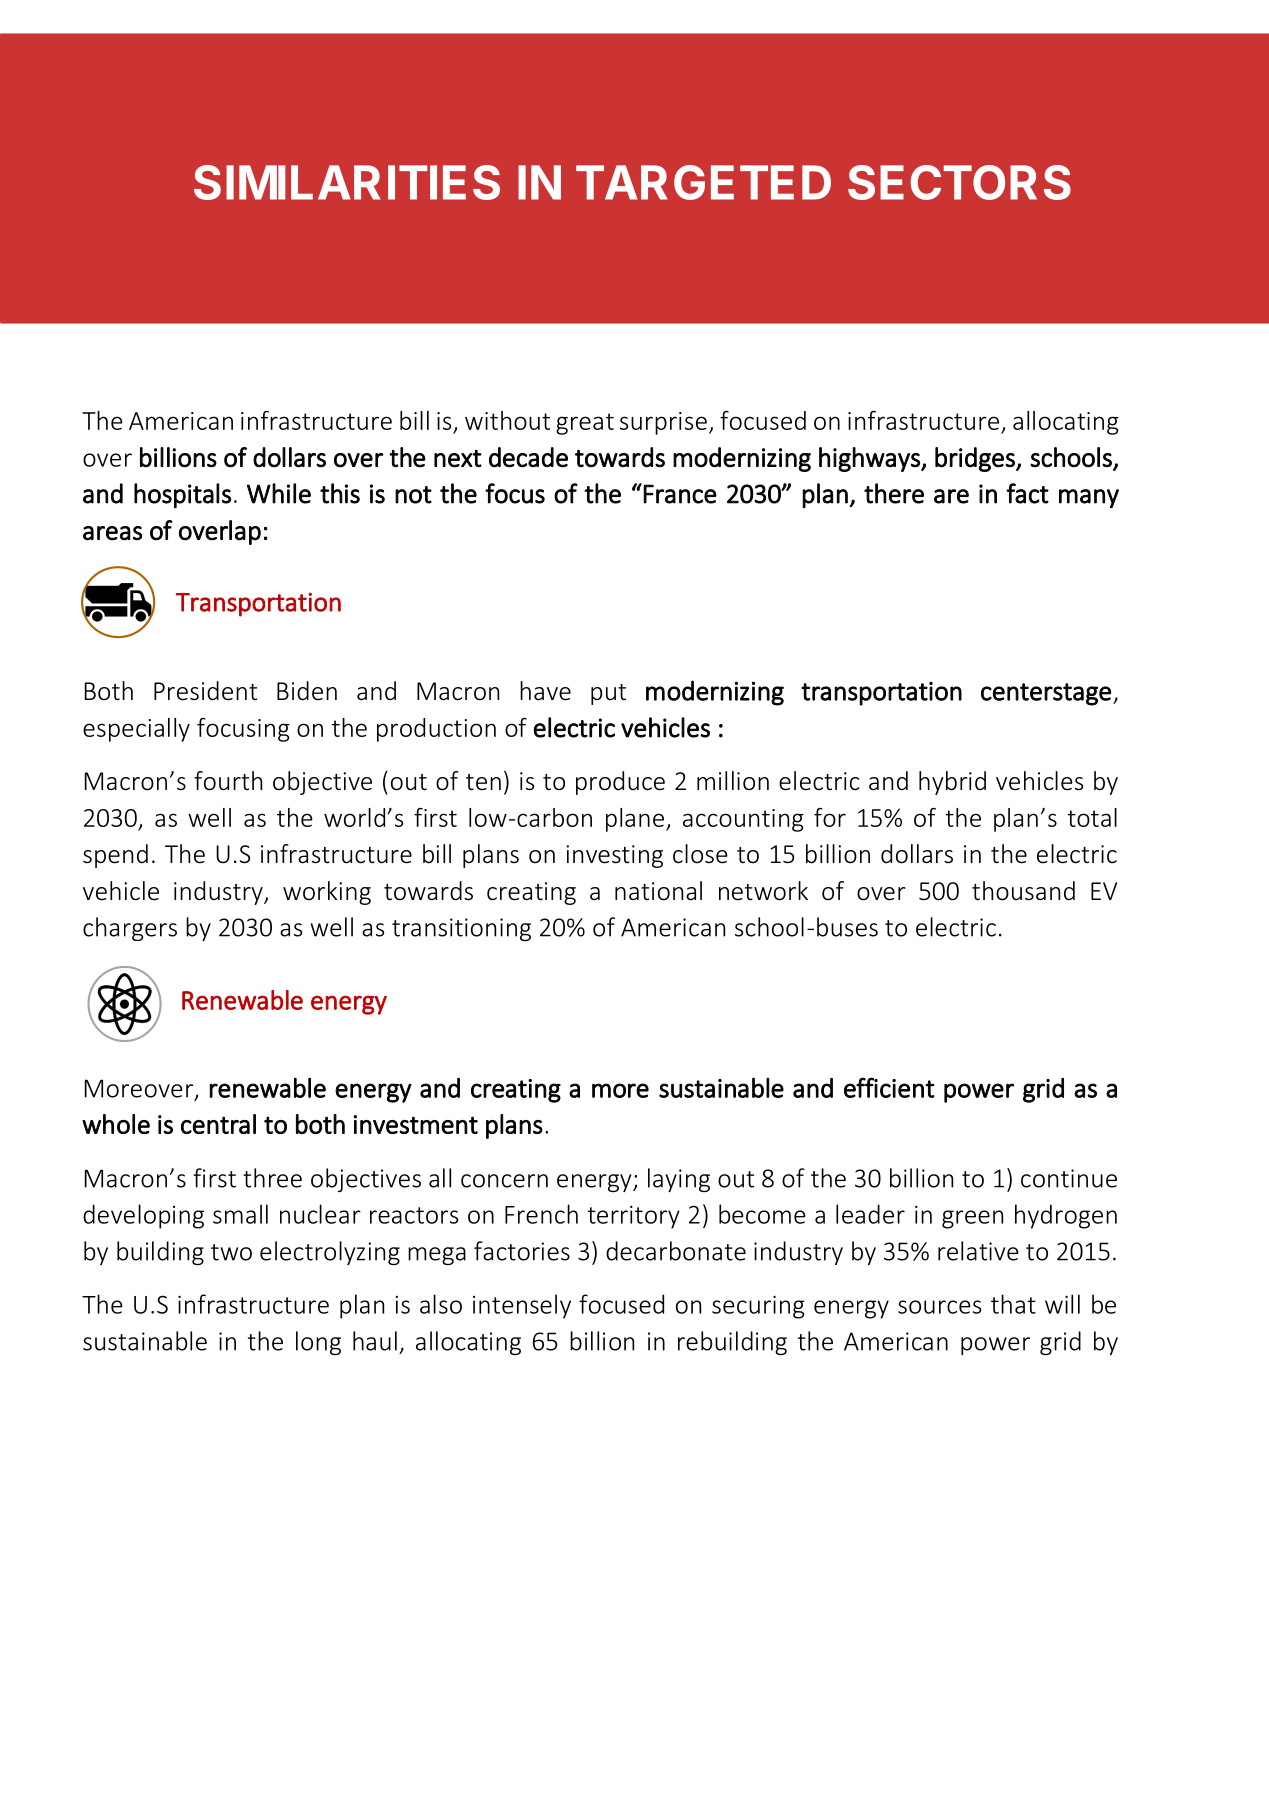 The image size is (1269, 1795). Describe the element at coordinates (347, 182) in the screenshot. I see `SIMILARITIES` at that location.
